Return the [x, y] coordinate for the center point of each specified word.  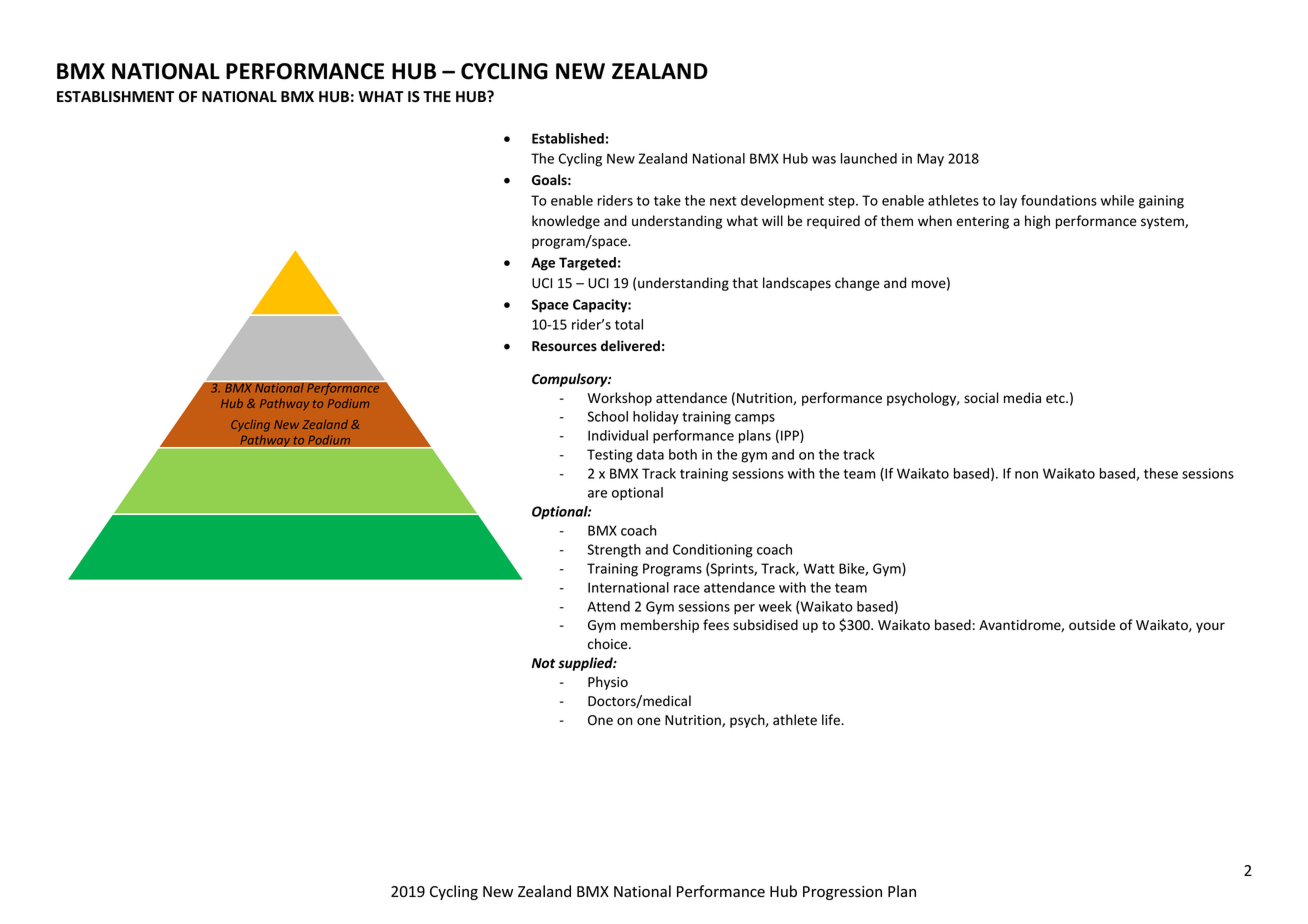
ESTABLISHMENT [115, 97]
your [1210, 627]
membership [660, 626]
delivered [630, 346]
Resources [564, 346]
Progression [842, 893]
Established [568, 138]
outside [1092, 625]
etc [1056, 399]
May [930, 160]
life [832, 719]
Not [543, 663]
